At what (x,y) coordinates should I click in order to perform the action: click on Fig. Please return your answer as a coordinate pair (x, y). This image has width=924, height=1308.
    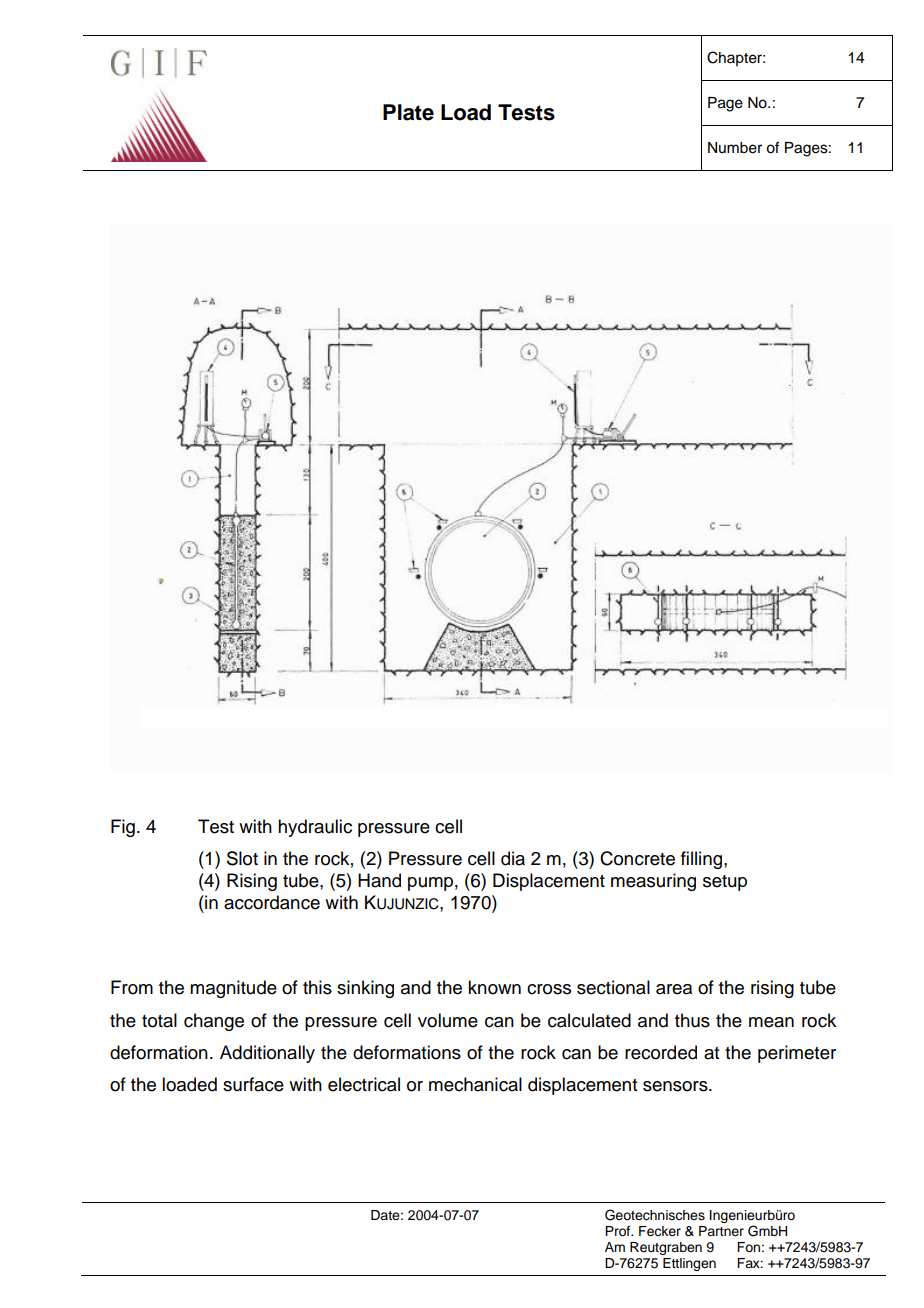
    Looking at the image, I should click on (123, 828).
